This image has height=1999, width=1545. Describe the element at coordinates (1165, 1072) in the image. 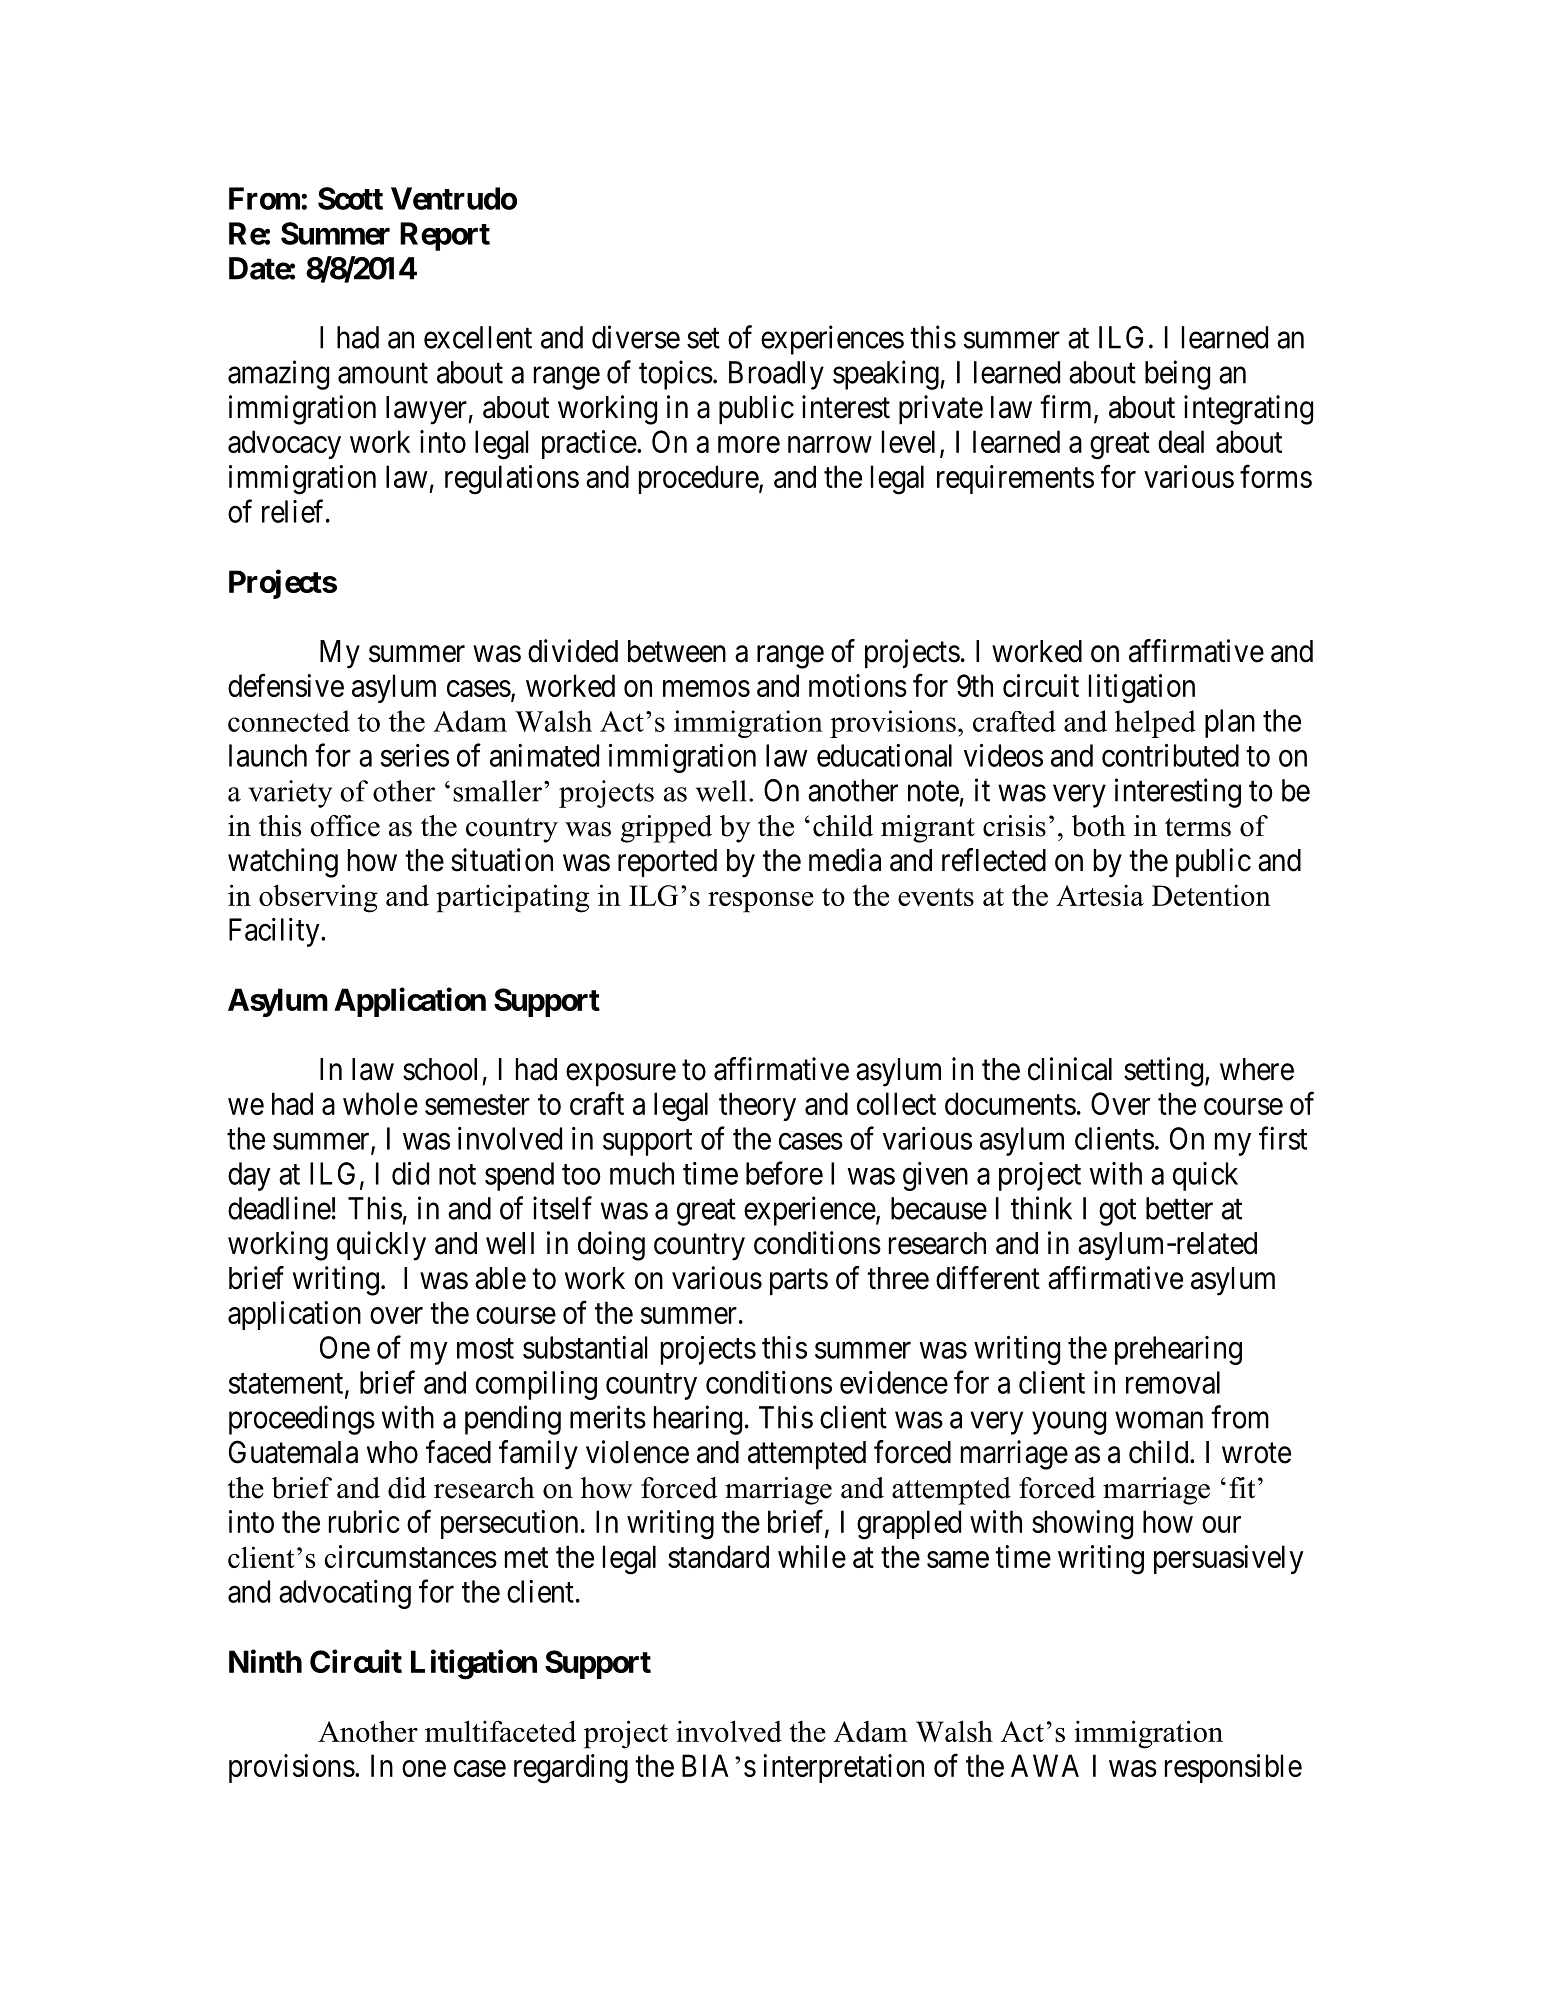

I see `setting` at that location.
